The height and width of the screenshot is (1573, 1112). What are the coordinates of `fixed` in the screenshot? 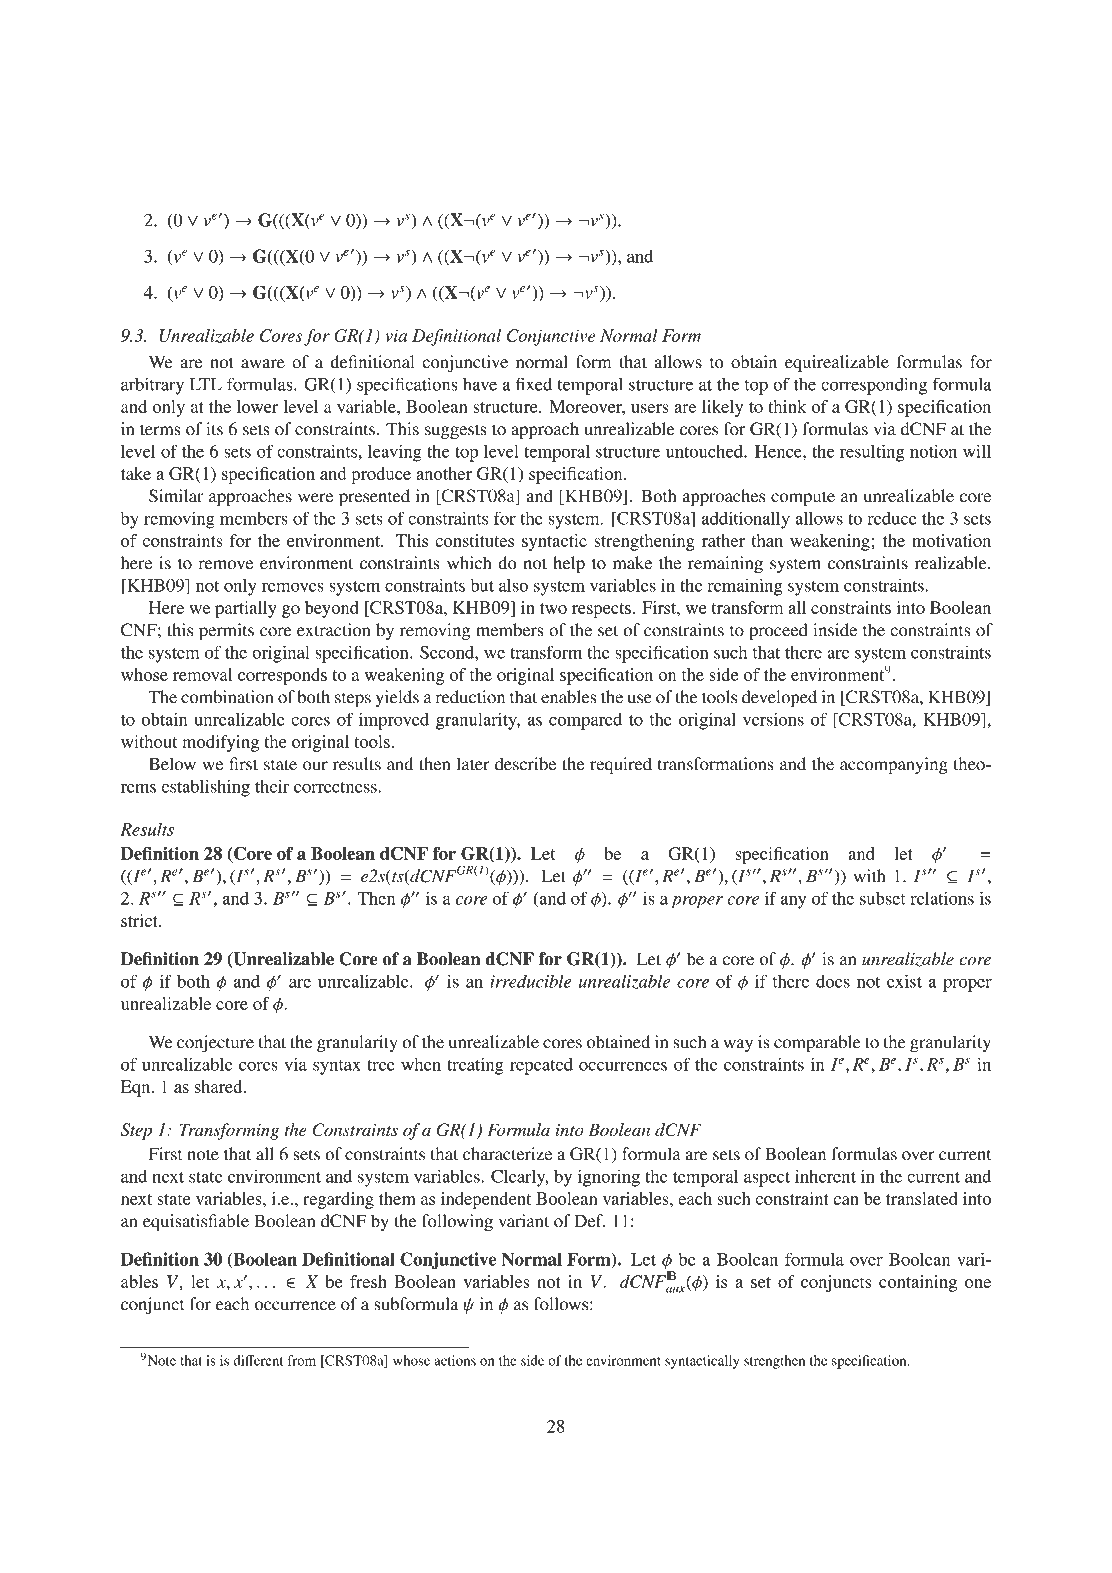 It's located at (534, 384).
